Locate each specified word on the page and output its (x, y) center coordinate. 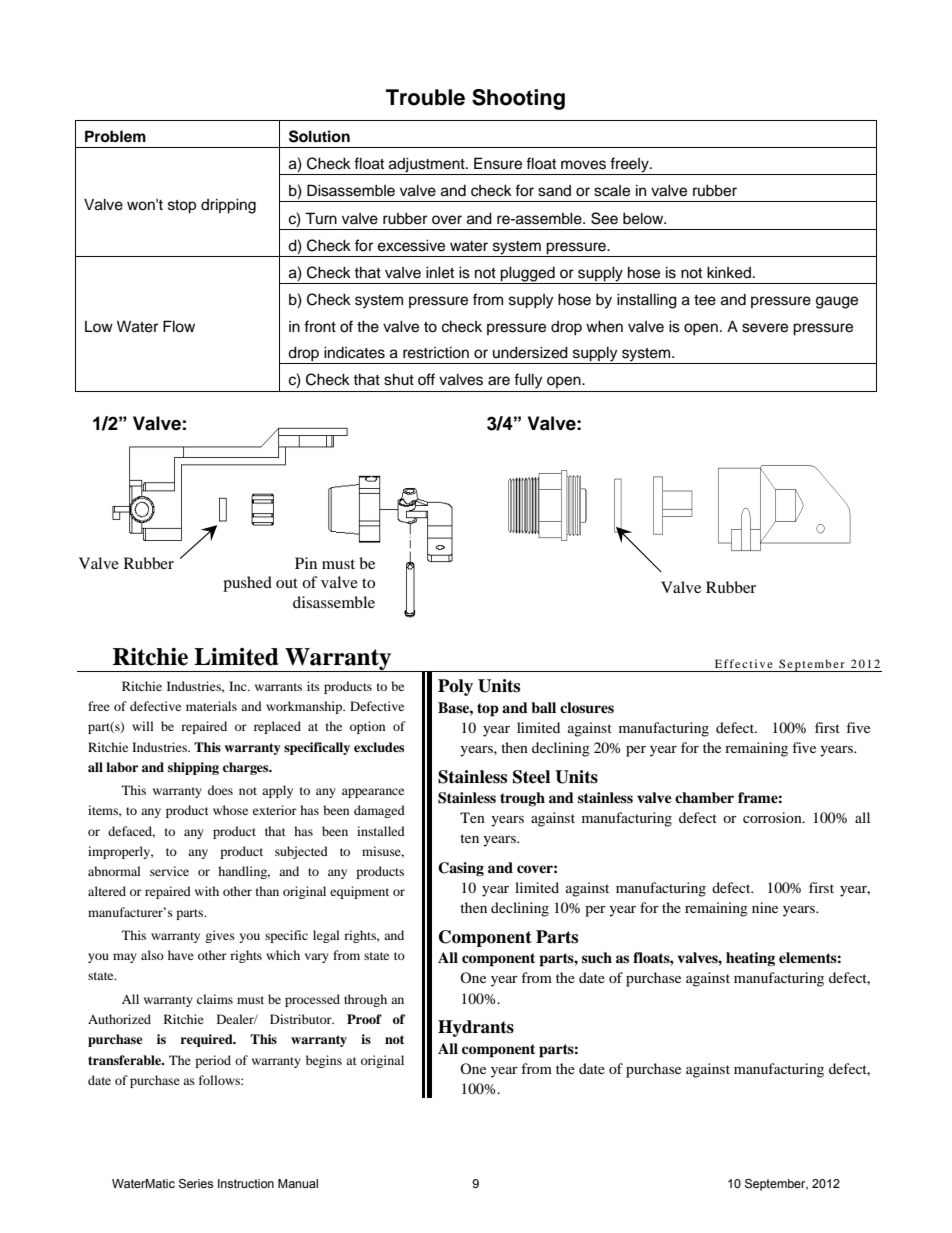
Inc (239, 686)
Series (196, 1183)
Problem (115, 136)
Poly (455, 687)
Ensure (498, 163)
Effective (744, 663)
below (644, 218)
